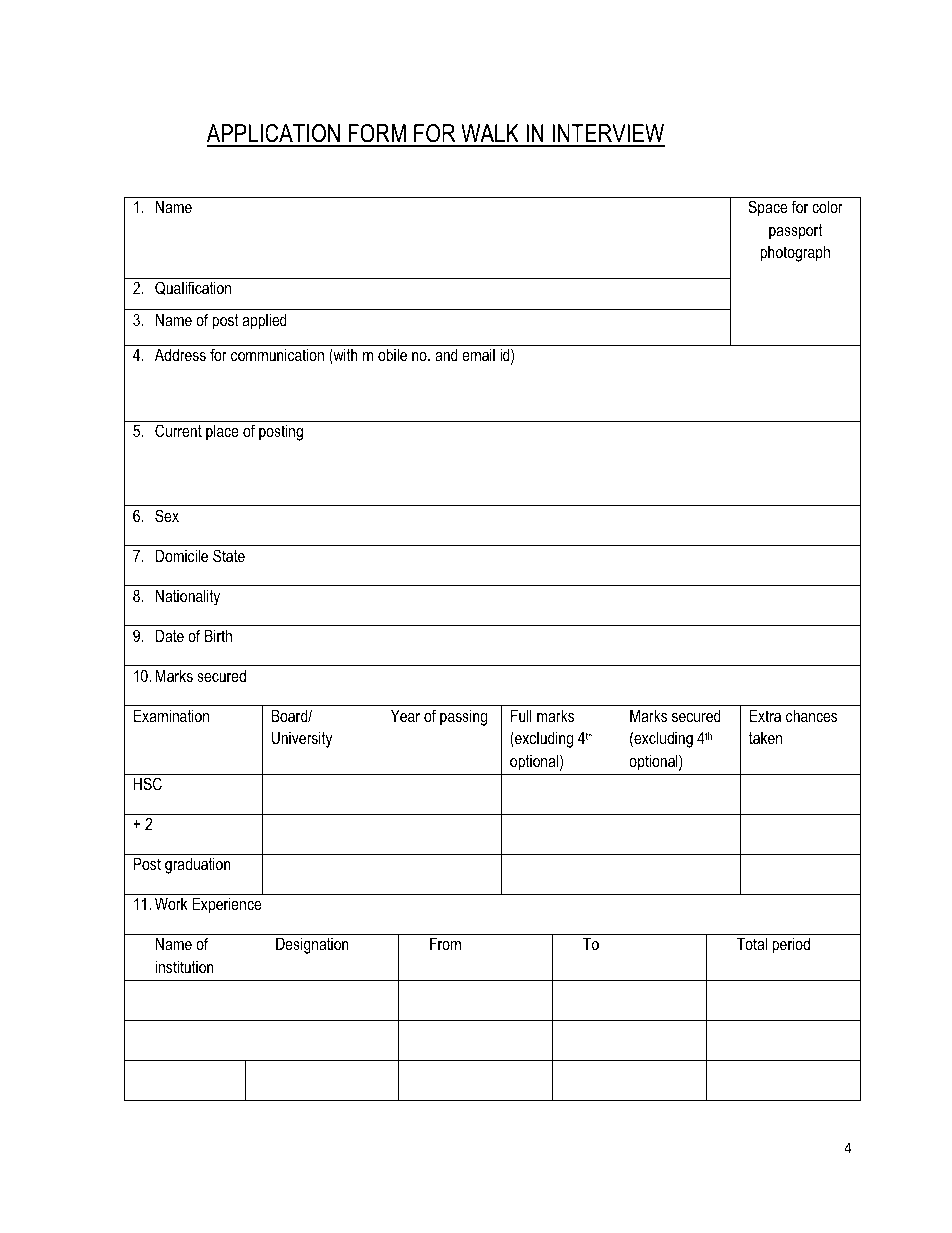  Describe the element at coordinates (302, 739) in the screenshot. I see `University` at that location.
